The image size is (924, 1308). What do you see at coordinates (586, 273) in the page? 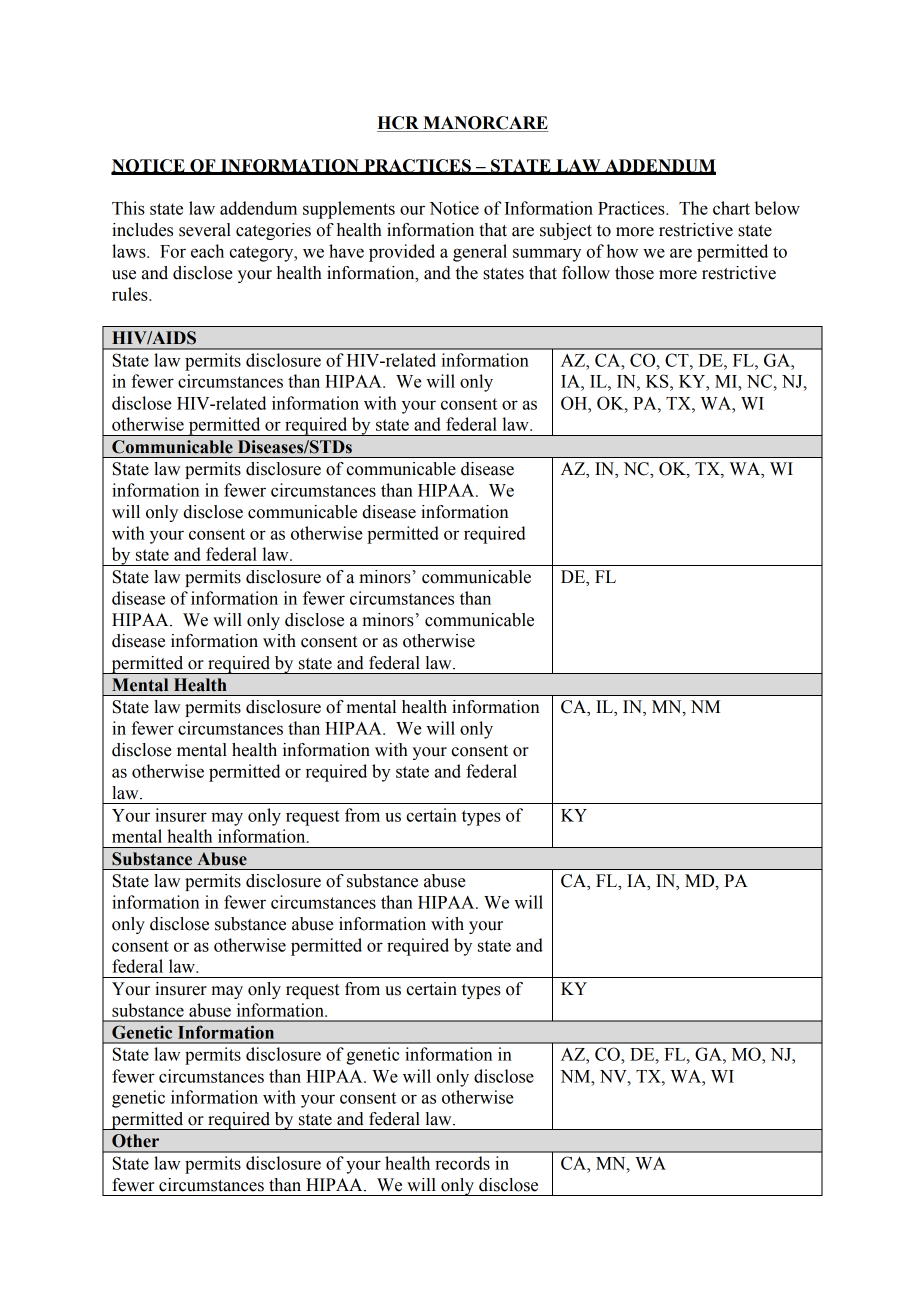
I see `follow` at bounding box center [586, 273].
